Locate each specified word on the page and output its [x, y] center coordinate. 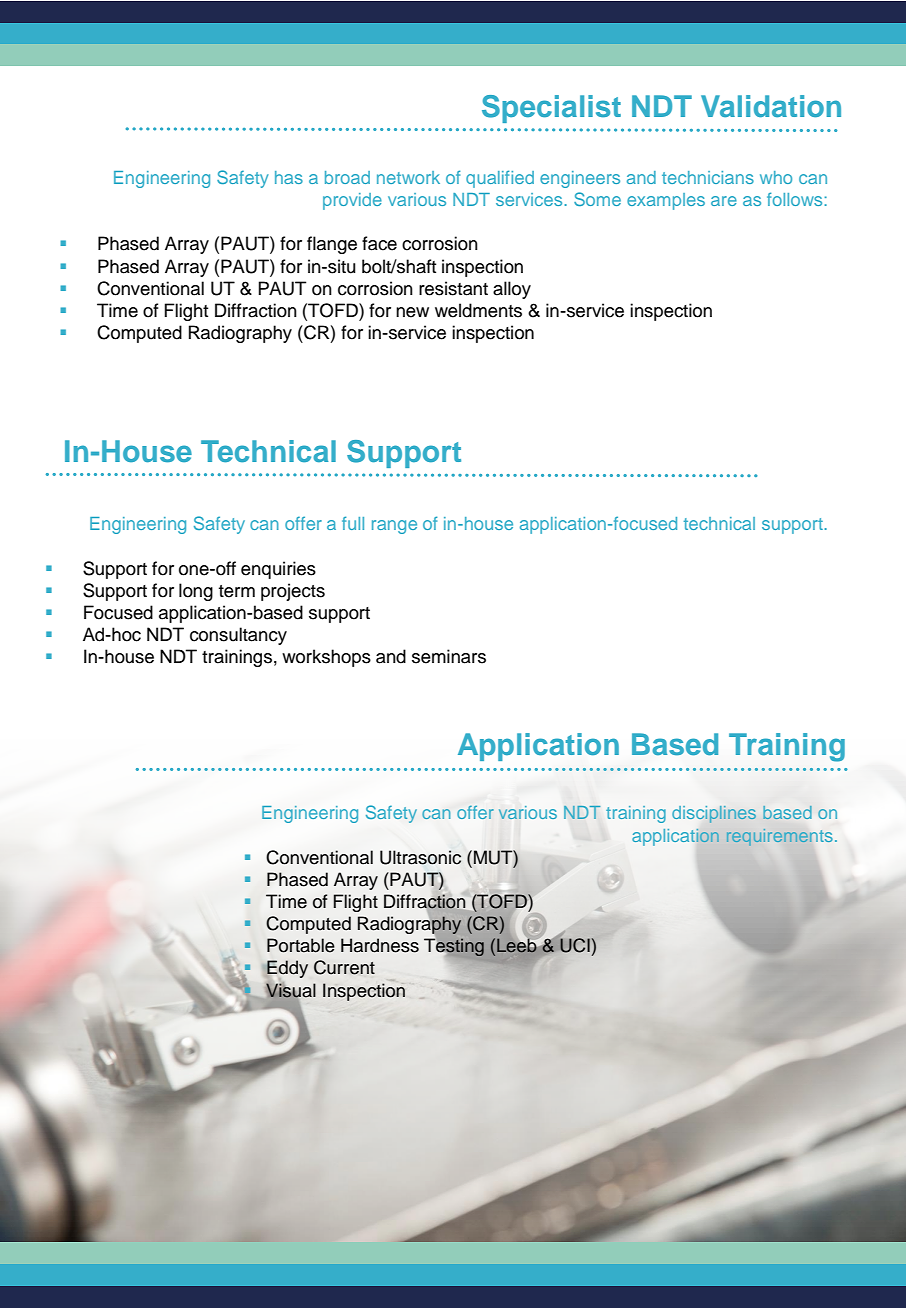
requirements [779, 837]
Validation [771, 106]
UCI [575, 945]
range [394, 527]
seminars [449, 656]
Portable [301, 945]
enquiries [278, 570]
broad [347, 177]
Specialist [551, 109]
